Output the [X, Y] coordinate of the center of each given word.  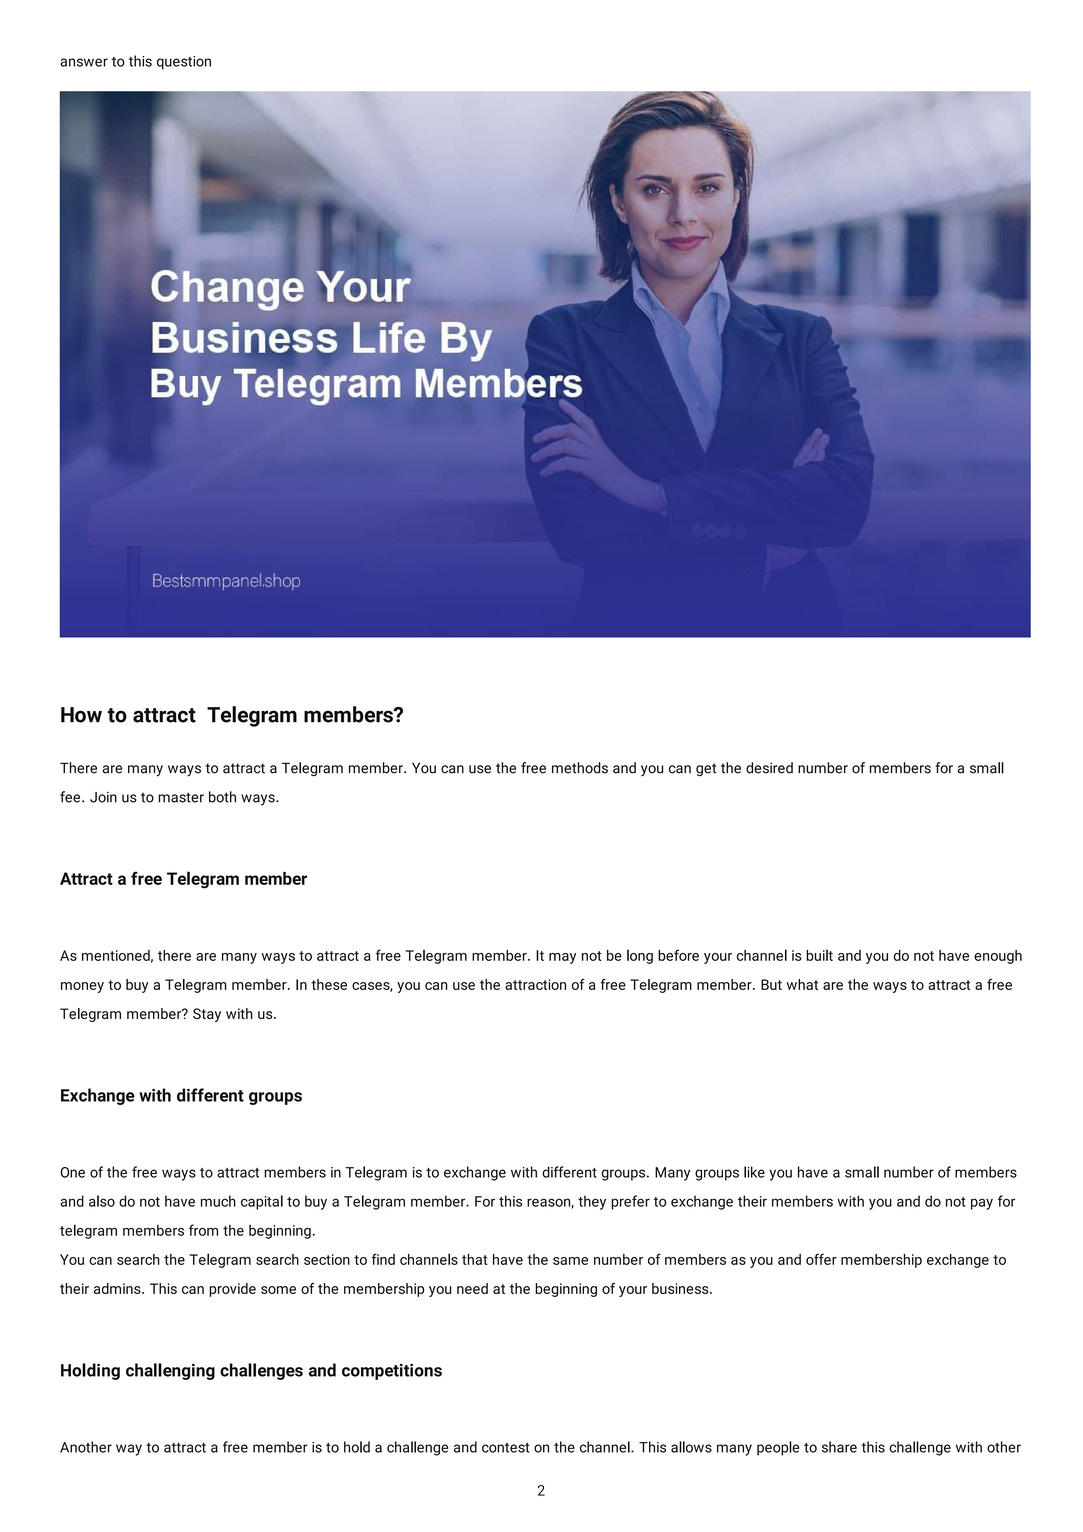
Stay [207, 1015]
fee [71, 797]
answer [84, 62]
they [592, 1202]
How [81, 715]
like [754, 1172]
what [802, 984]
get [706, 770]
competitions [392, 1371]
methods [580, 768]
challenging [170, 1371]
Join [103, 797]
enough [998, 957]
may [562, 958]
